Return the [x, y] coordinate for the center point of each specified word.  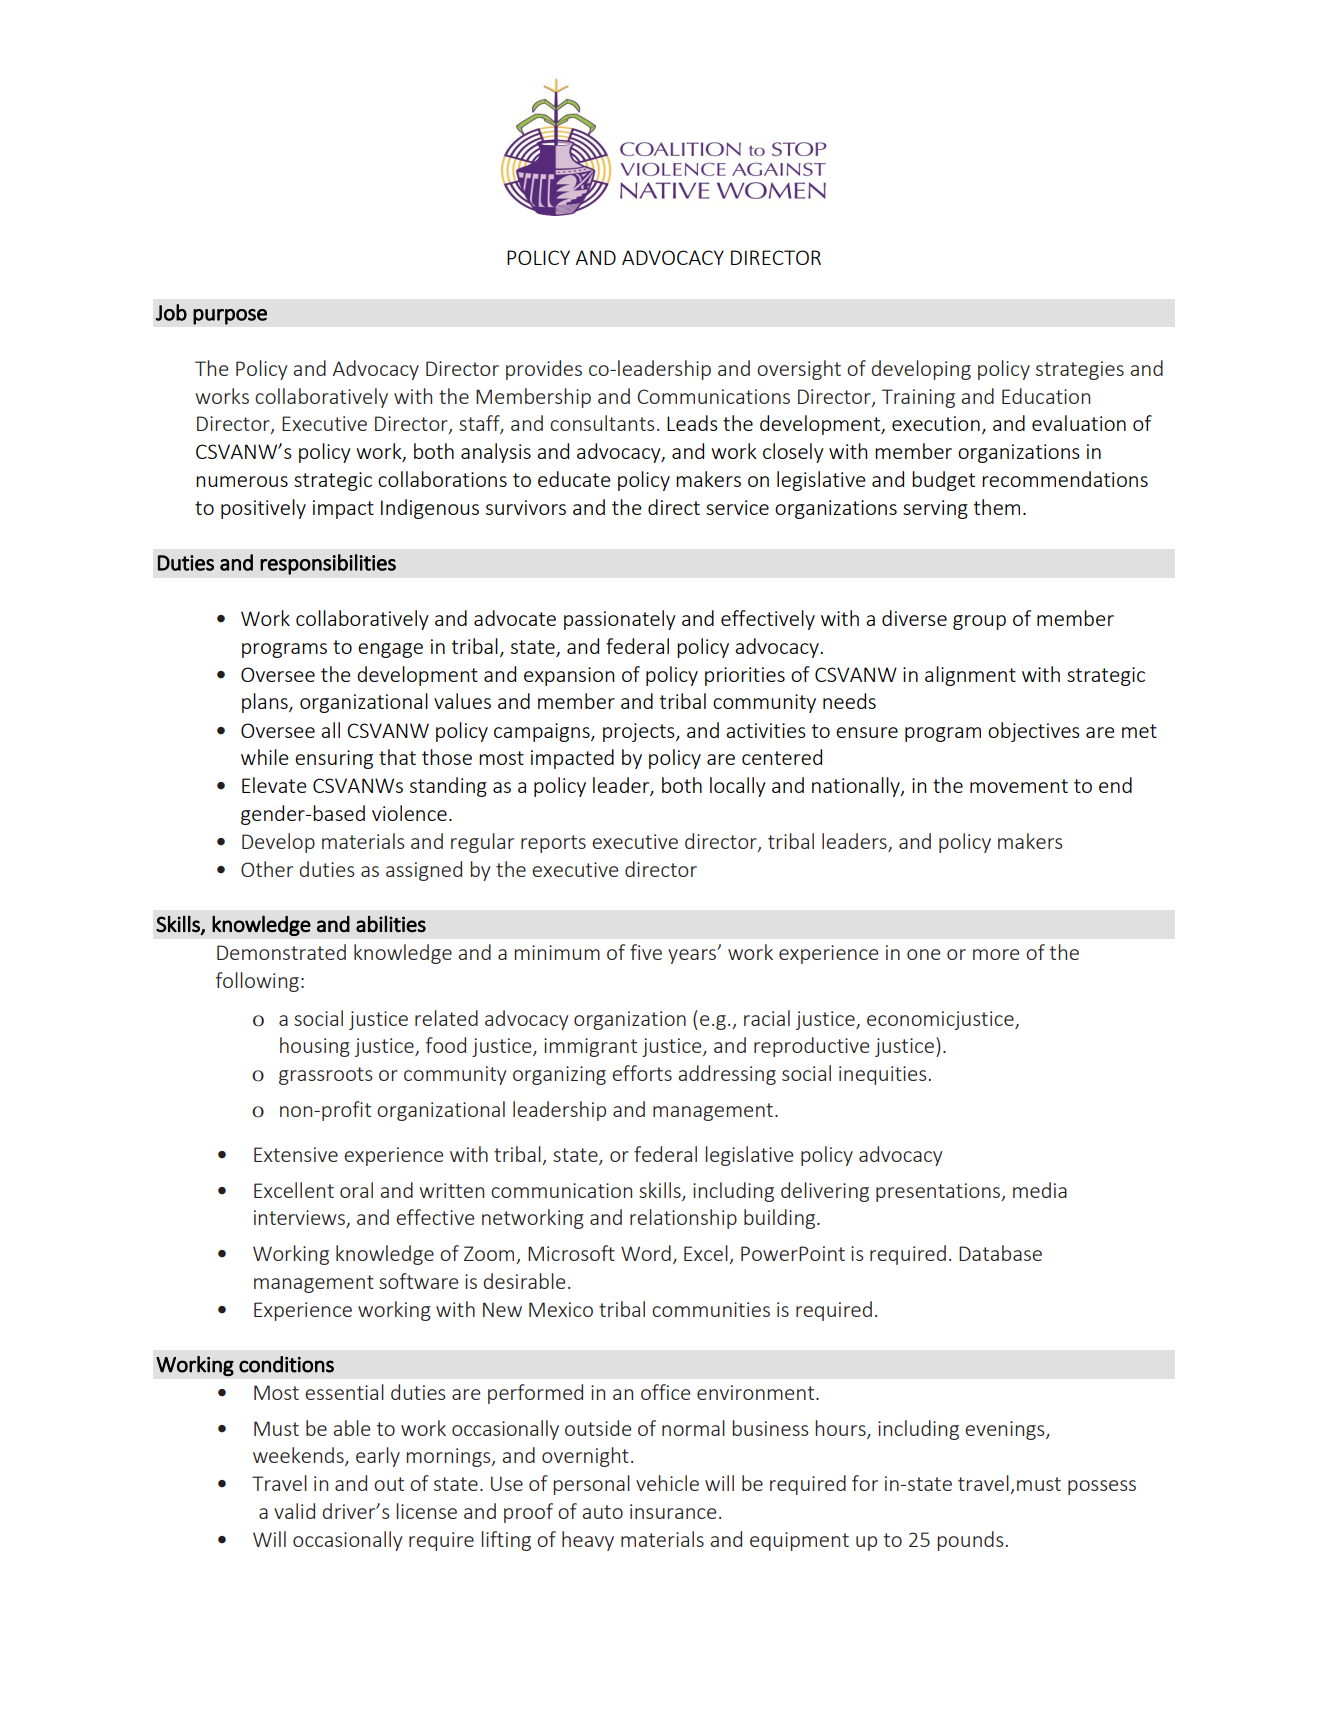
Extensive [296, 1154]
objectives [1034, 732]
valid [294, 1511]
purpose [230, 317]
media [1040, 1190]
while [265, 757]
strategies [1080, 370]
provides [544, 370]
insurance [673, 1511]
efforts [642, 1073]
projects [640, 732]
